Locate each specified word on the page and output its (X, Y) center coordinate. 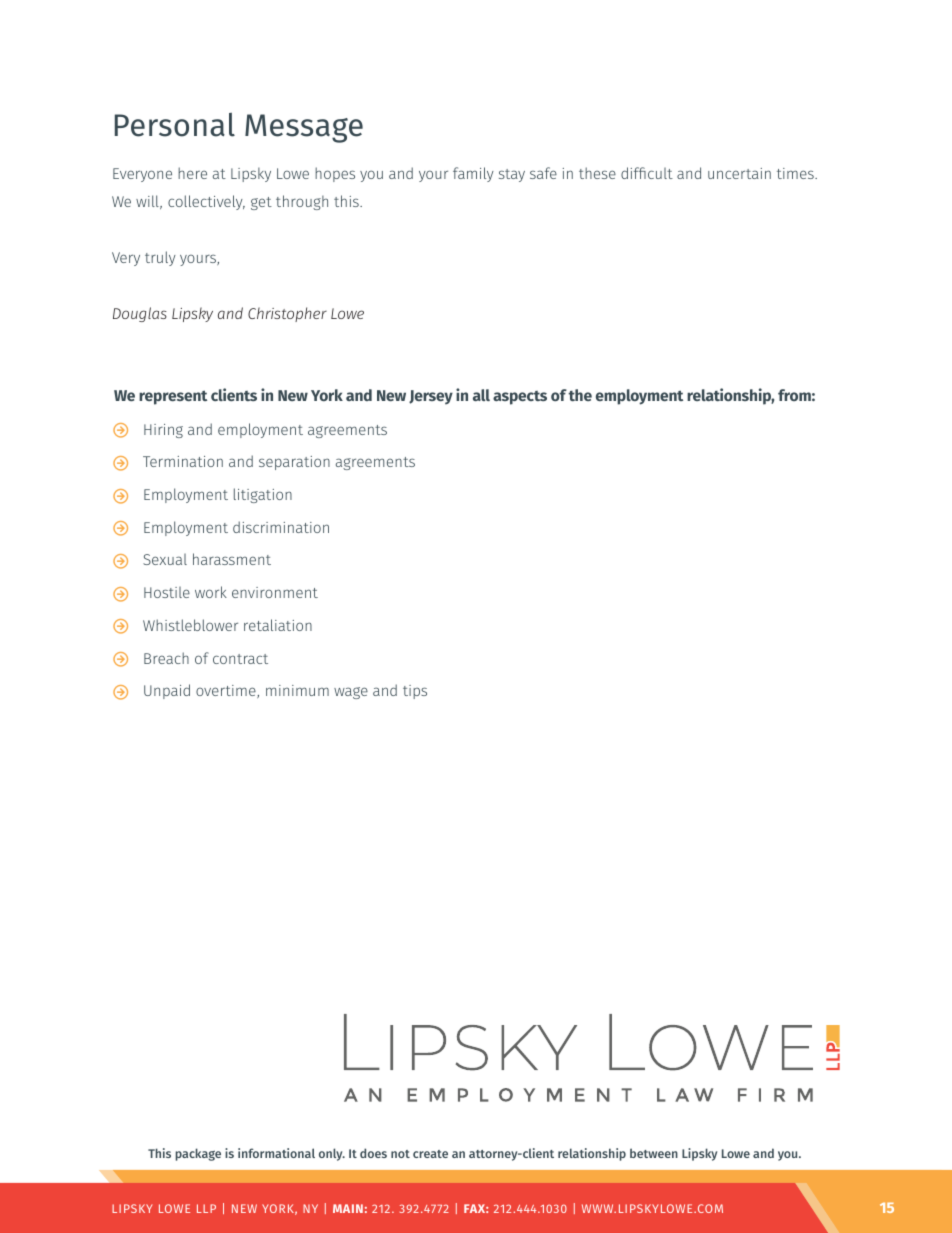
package (198, 1154)
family (473, 174)
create (430, 1154)
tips (415, 692)
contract (240, 659)
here (192, 173)
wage (351, 693)
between (654, 1153)
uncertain (739, 173)
